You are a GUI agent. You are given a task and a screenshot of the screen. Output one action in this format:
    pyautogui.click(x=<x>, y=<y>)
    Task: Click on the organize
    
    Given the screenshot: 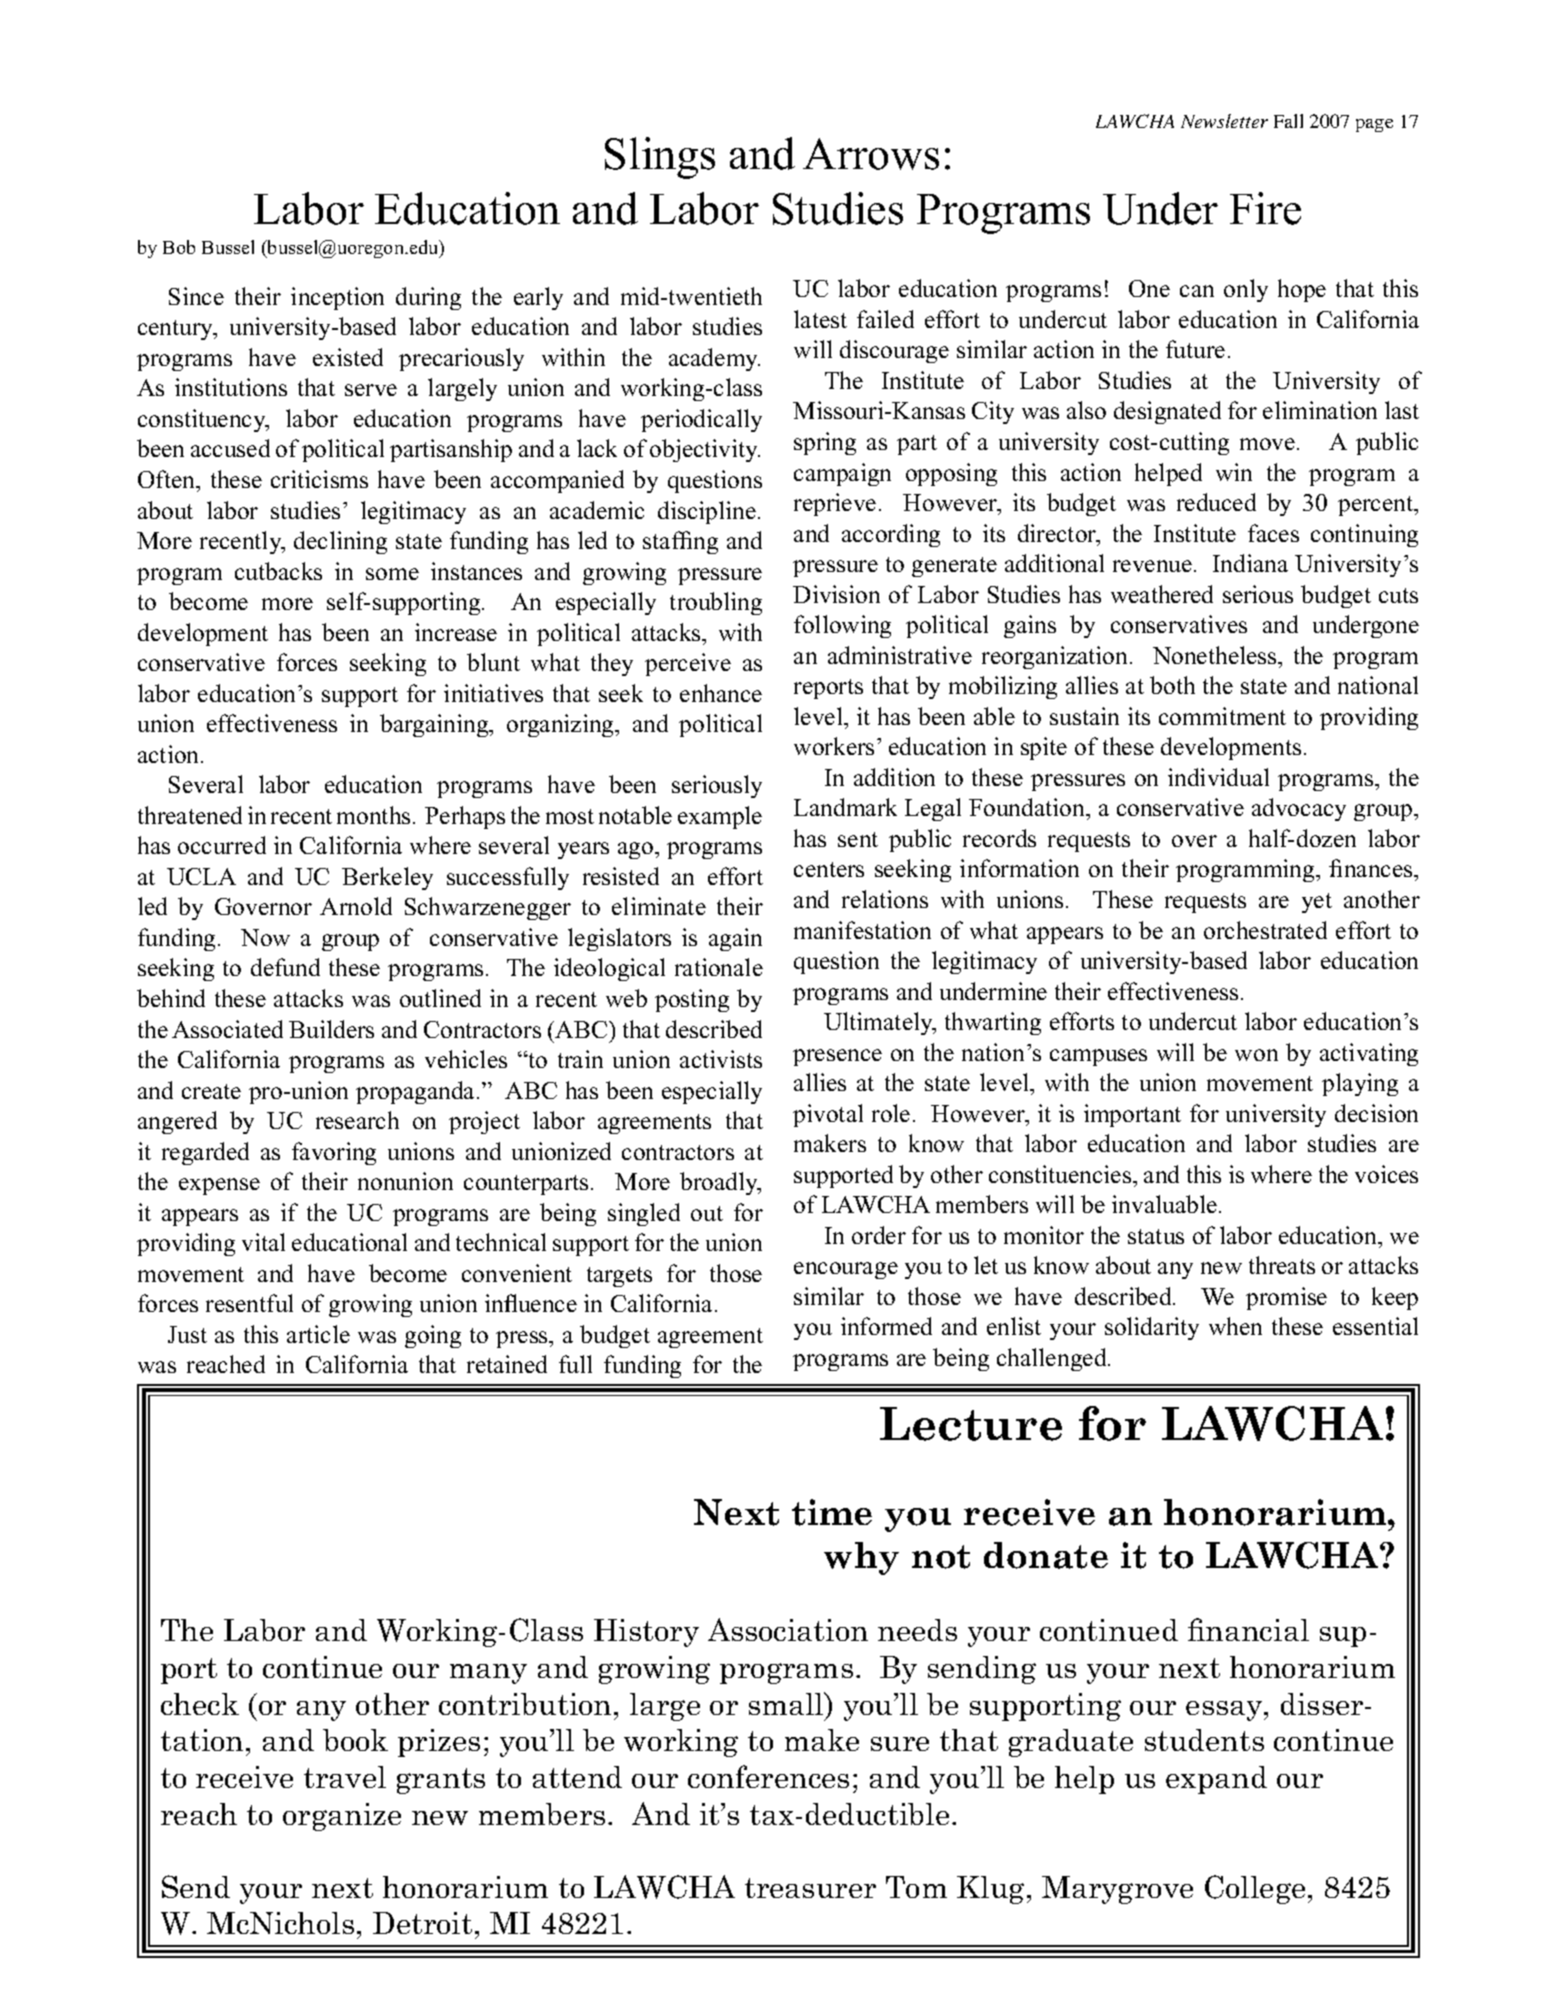 What is the action you would take?
    pyautogui.click(x=342, y=1817)
